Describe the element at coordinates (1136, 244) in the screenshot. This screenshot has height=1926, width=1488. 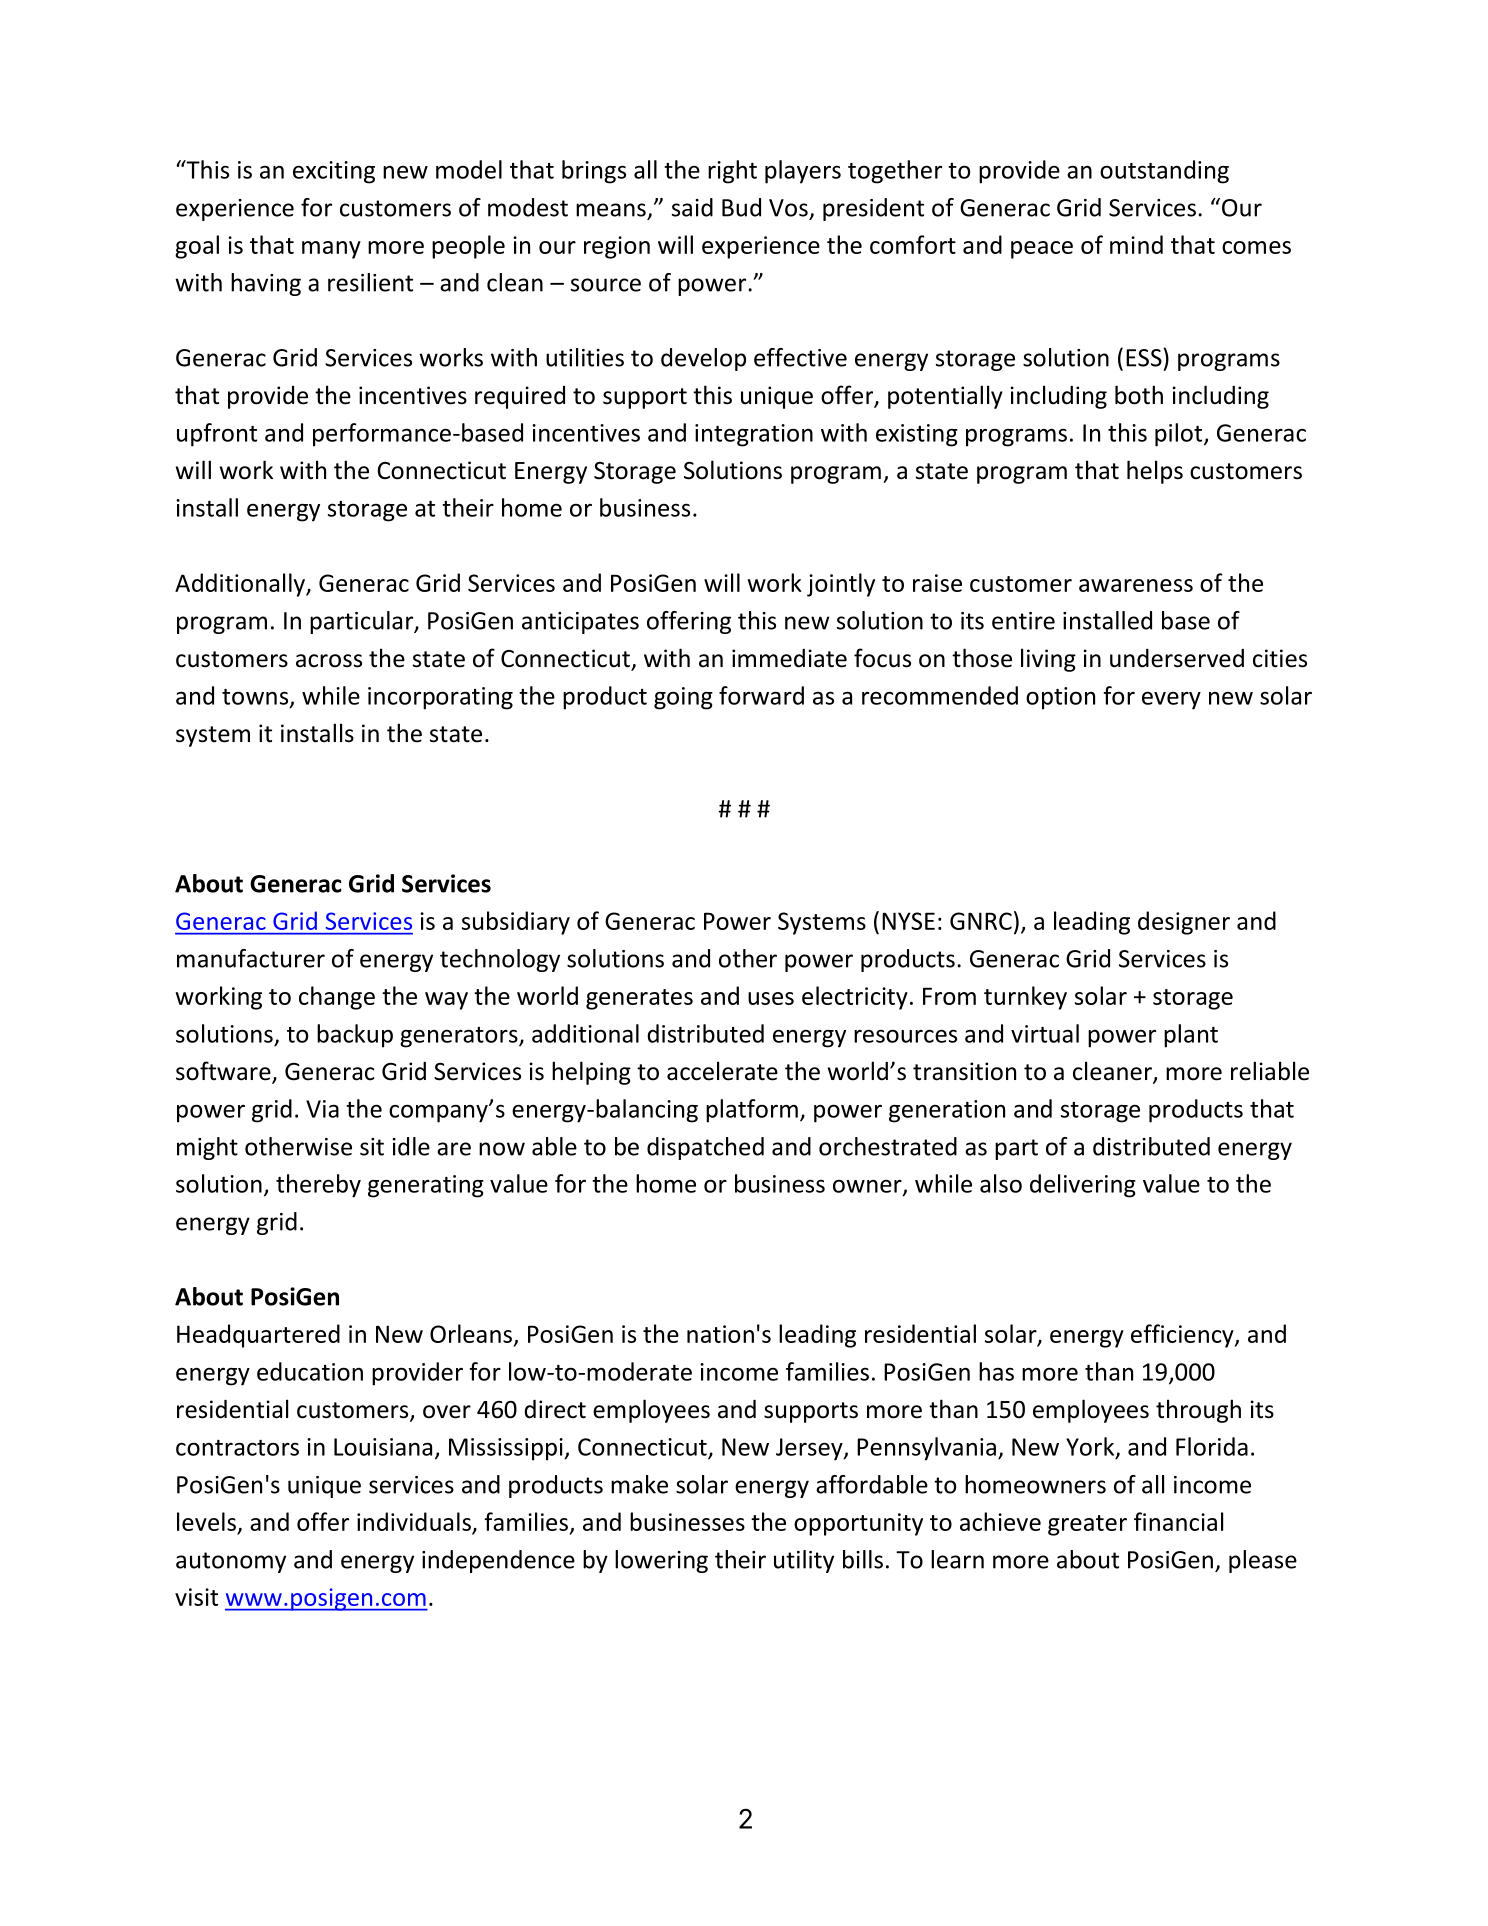
I see `mind` at that location.
